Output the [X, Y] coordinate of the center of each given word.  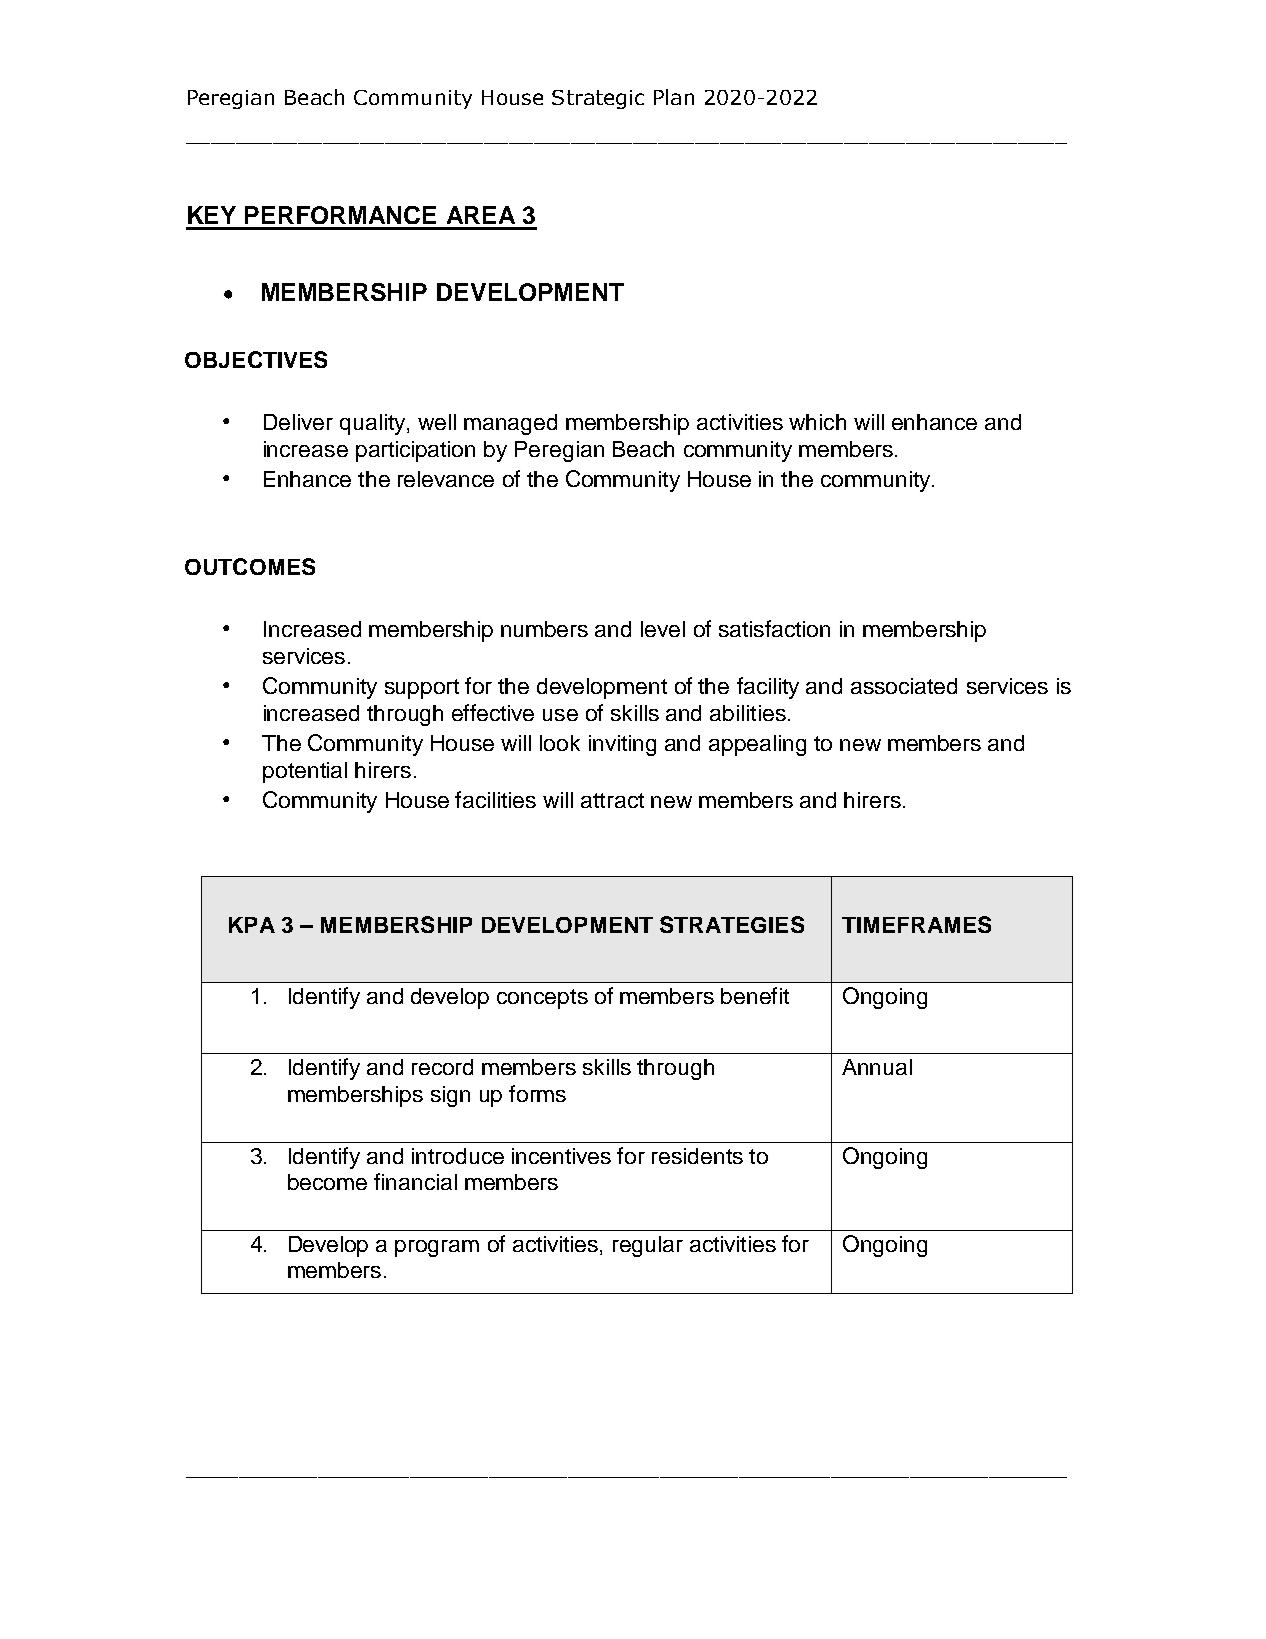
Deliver [298, 422]
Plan [674, 97]
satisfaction [774, 628]
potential [305, 772]
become [327, 1182]
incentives [561, 1156]
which [817, 422]
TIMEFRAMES [916, 924]
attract [612, 800]
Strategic [598, 99]
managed [510, 424]
